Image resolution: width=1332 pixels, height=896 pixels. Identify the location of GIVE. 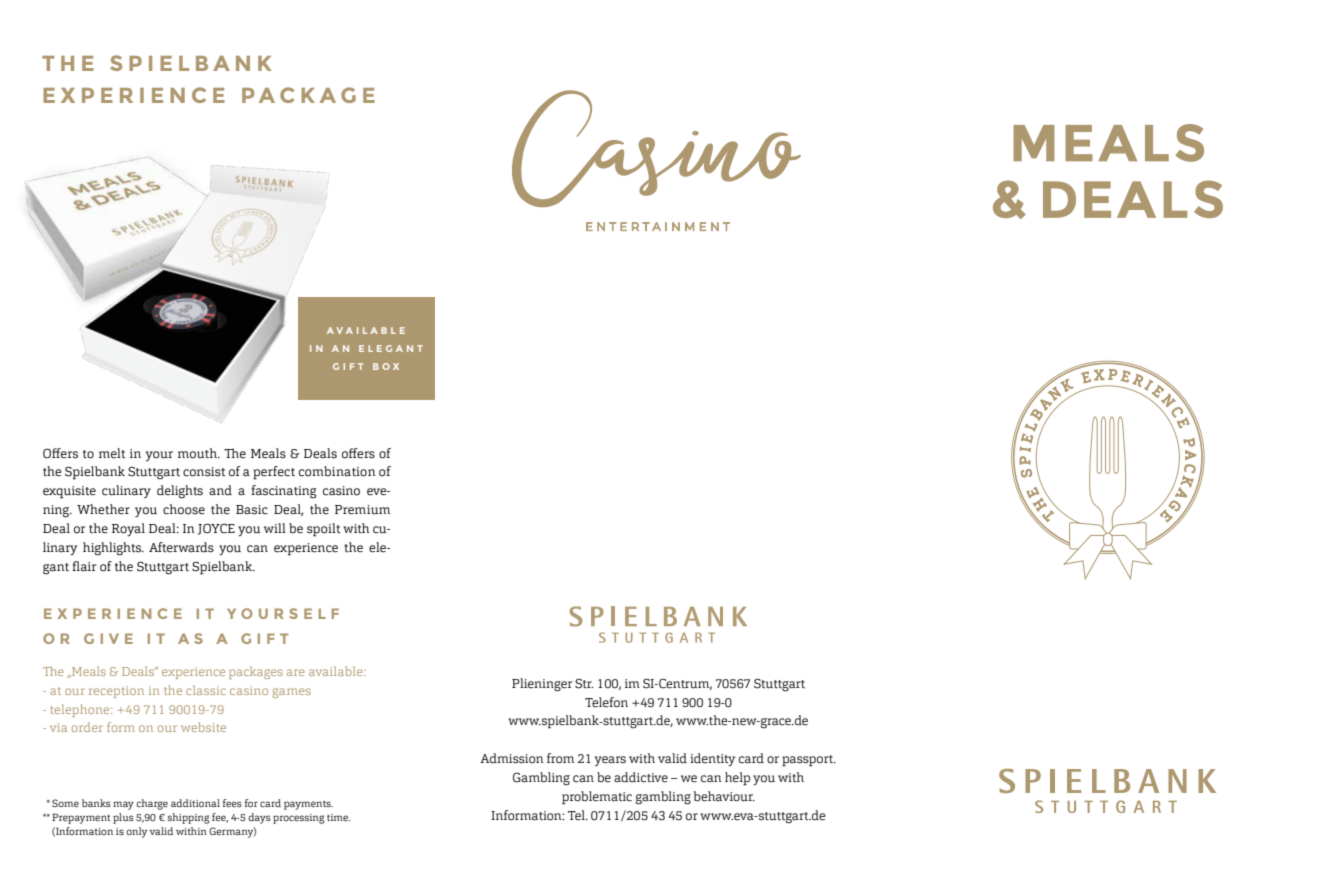
(108, 638).
